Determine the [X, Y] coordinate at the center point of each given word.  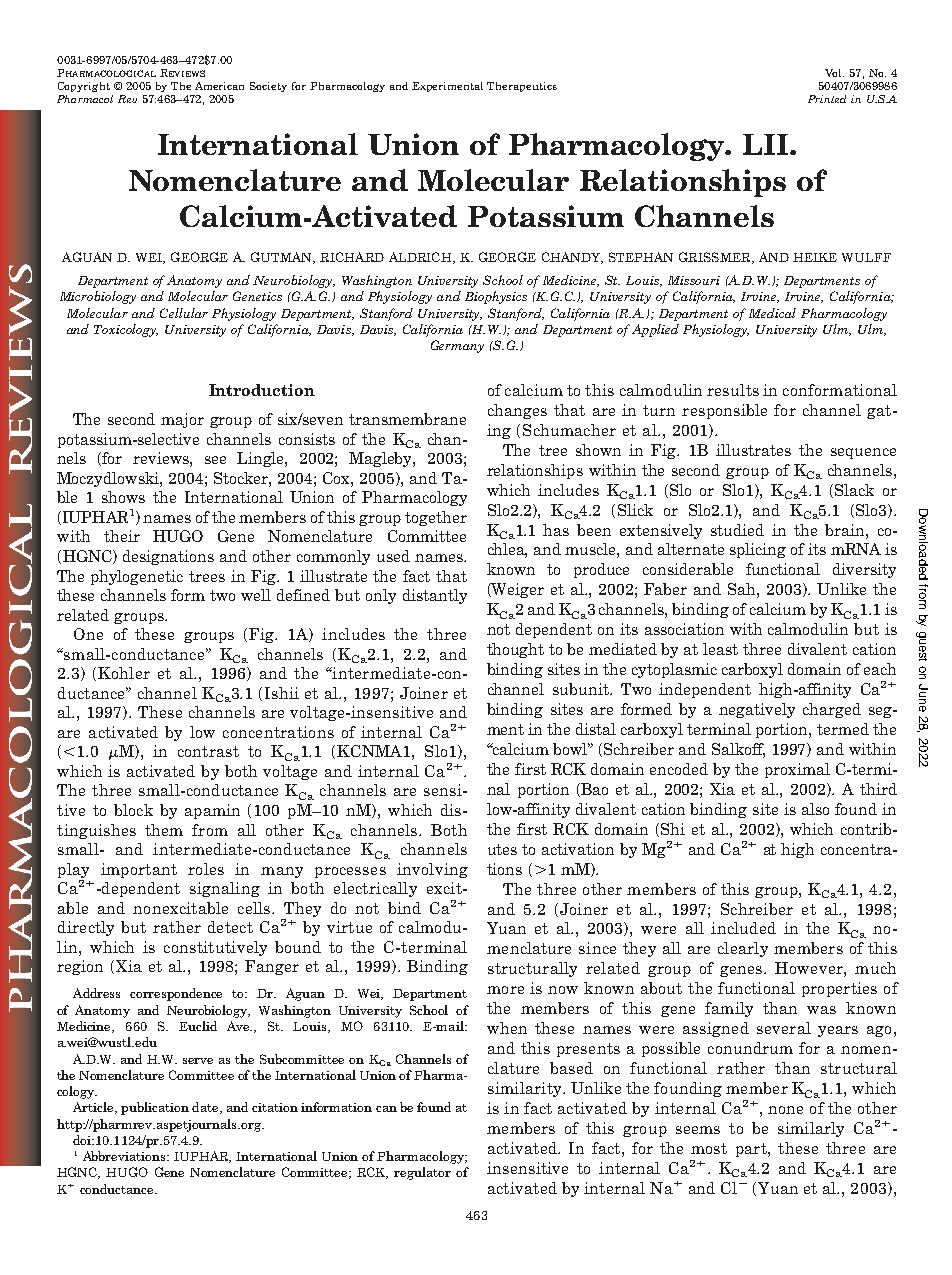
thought [515, 650]
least [720, 649]
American [219, 86]
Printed [827, 99]
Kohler [124, 673]
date [206, 1108]
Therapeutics [522, 87]
